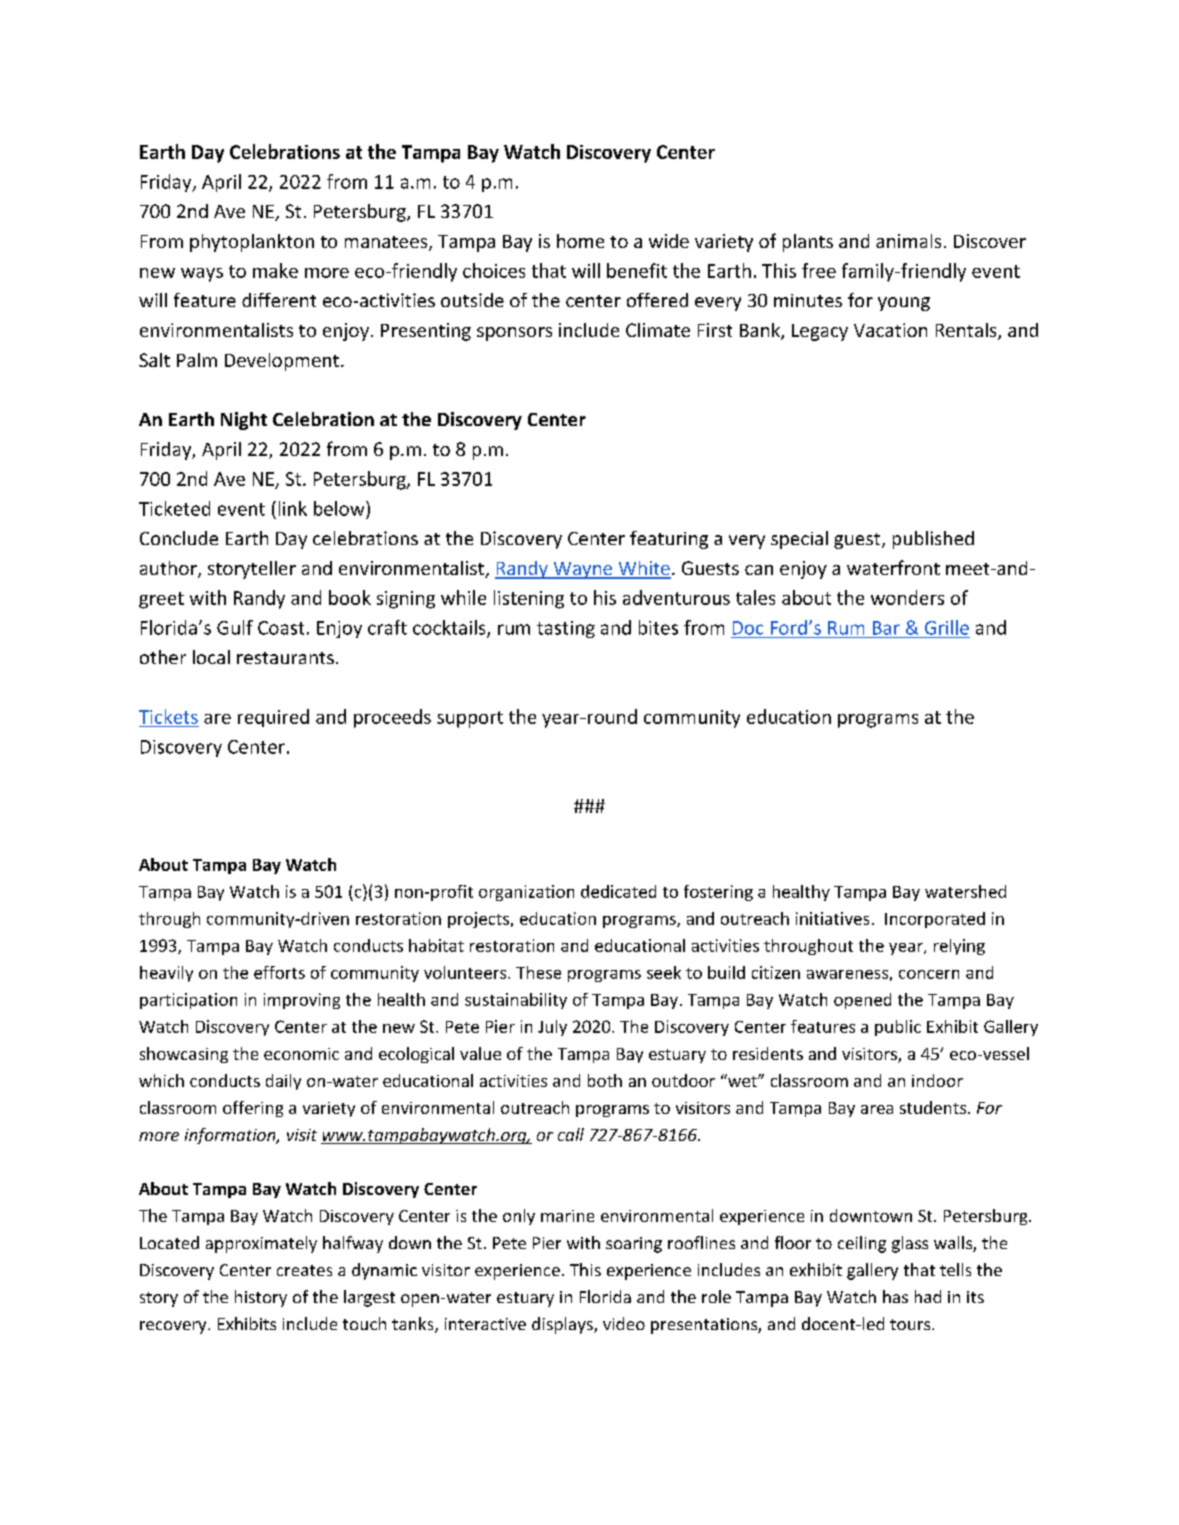  I want to click on make, so click(275, 270).
